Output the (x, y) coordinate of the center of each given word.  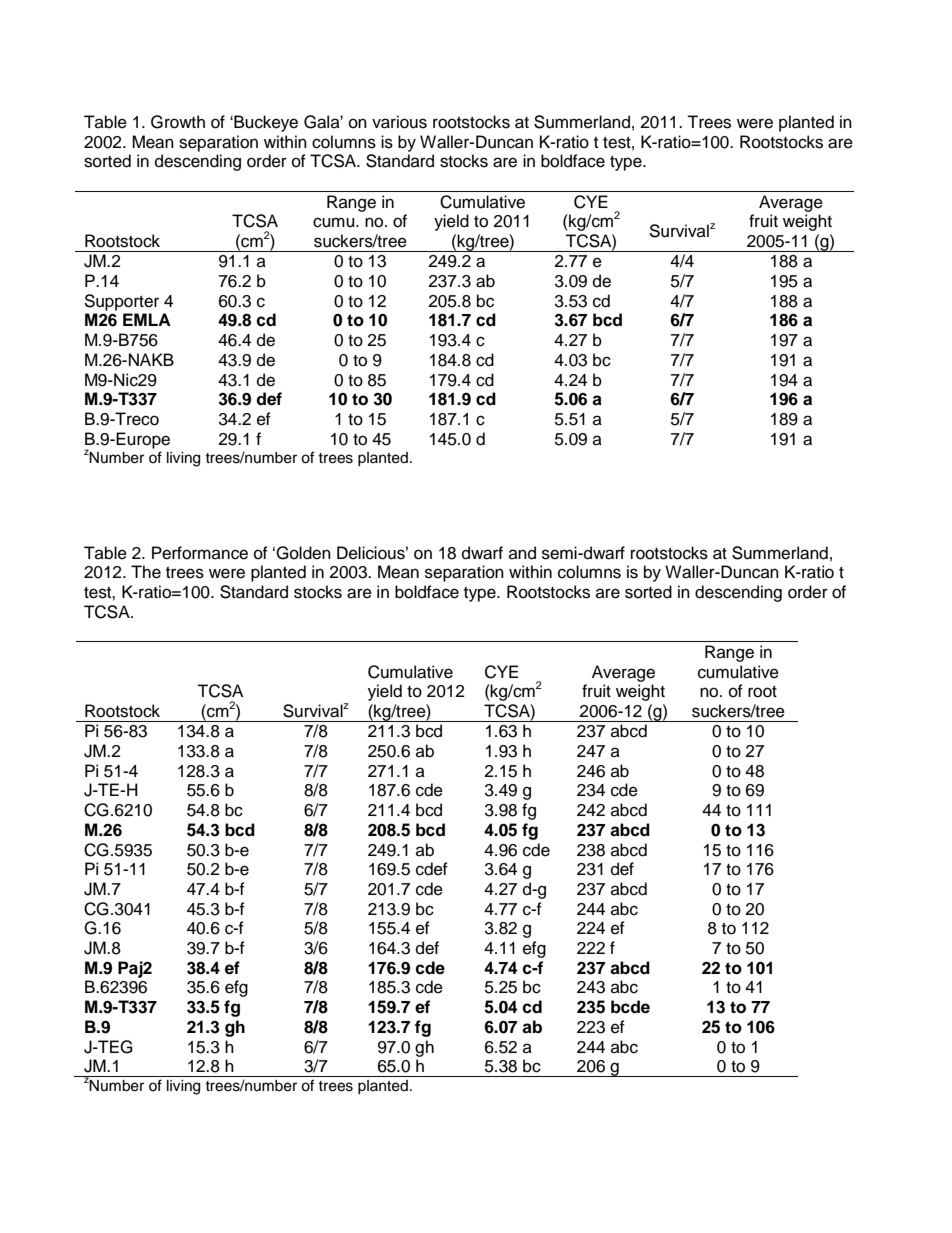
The (146, 572)
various (399, 122)
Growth (178, 122)
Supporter (121, 302)
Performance (200, 553)
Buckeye (265, 123)
